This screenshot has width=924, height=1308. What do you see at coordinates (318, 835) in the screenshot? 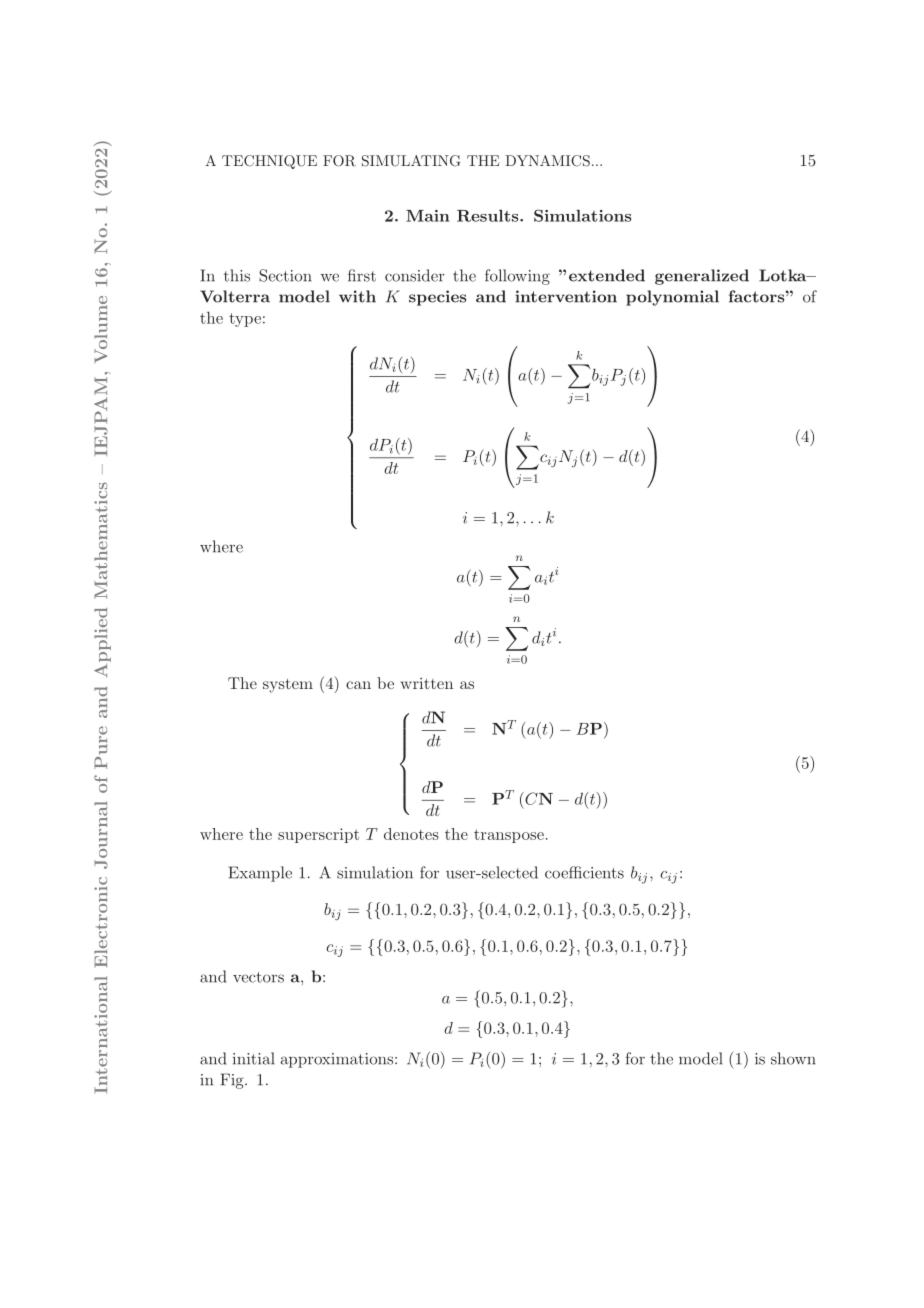
I see `superscript` at bounding box center [318, 835].
